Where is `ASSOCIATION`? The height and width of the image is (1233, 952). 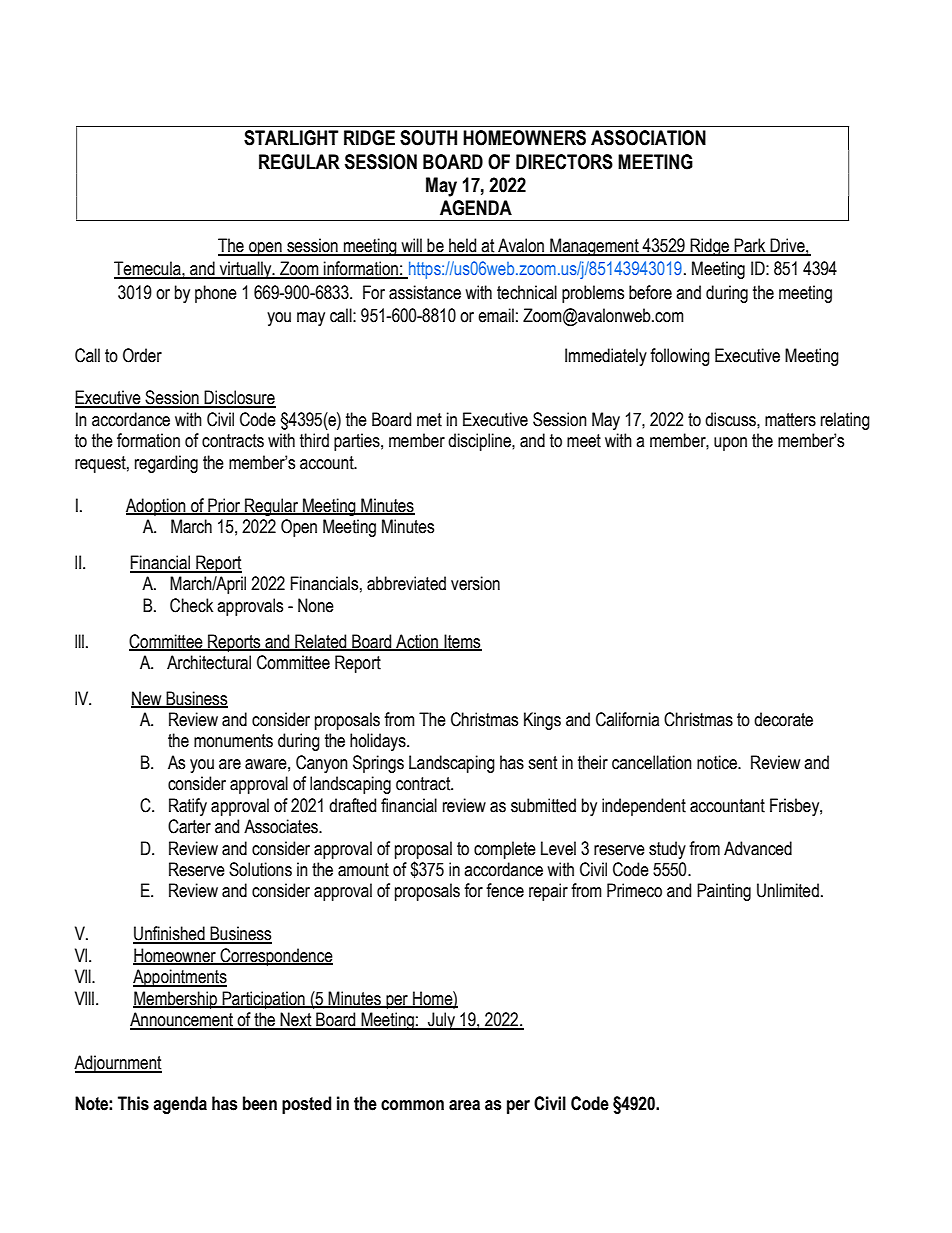
ASSOCIATION is located at coordinates (648, 138).
